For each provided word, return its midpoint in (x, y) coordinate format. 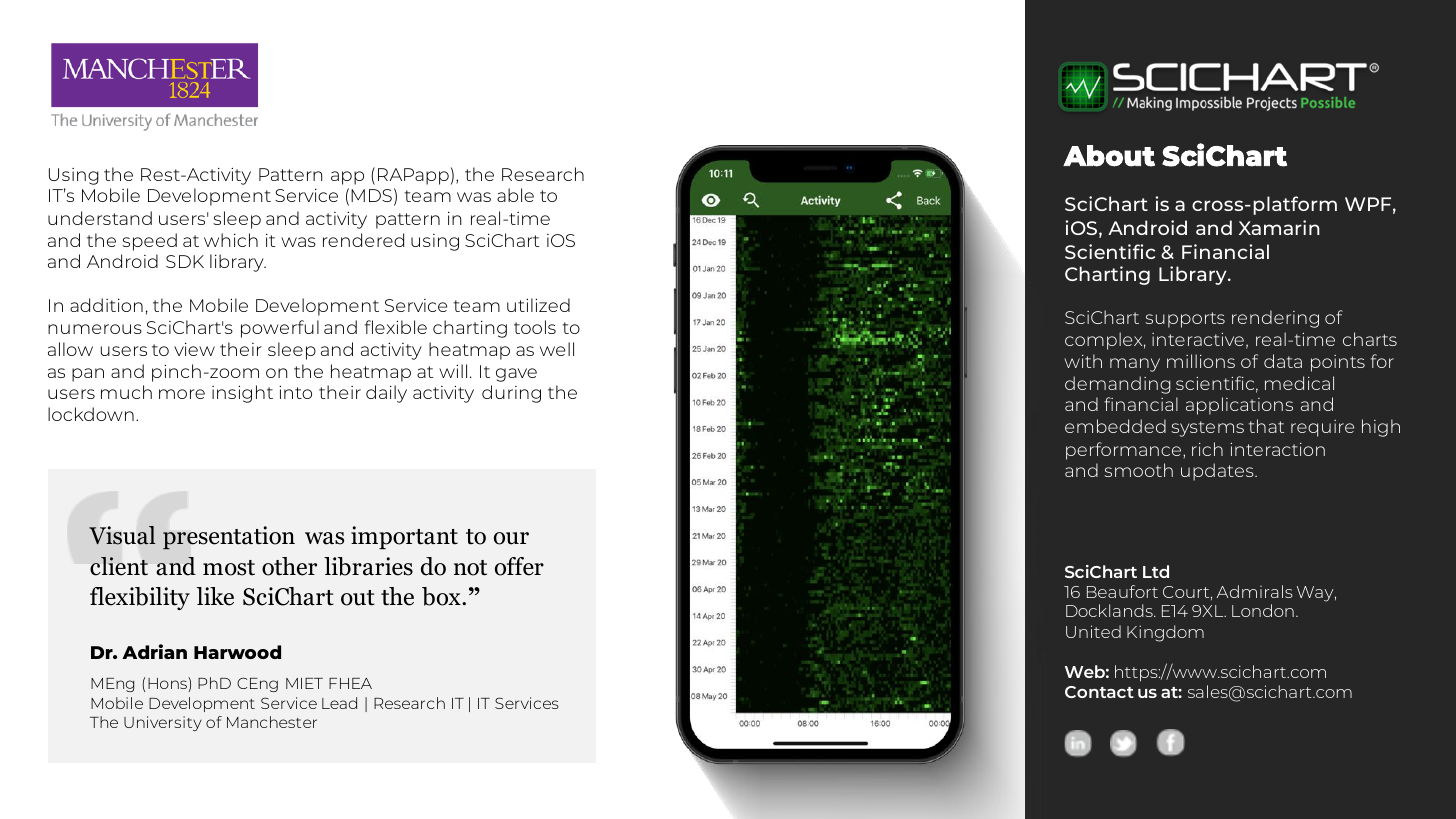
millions (1201, 361)
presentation (229, 538)
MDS (371, 195)
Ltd (1156, 571)
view (194, 349)
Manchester (272, 722)
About (1109, 156)
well (557, 349)
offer (519, 566)
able (515, 195)
